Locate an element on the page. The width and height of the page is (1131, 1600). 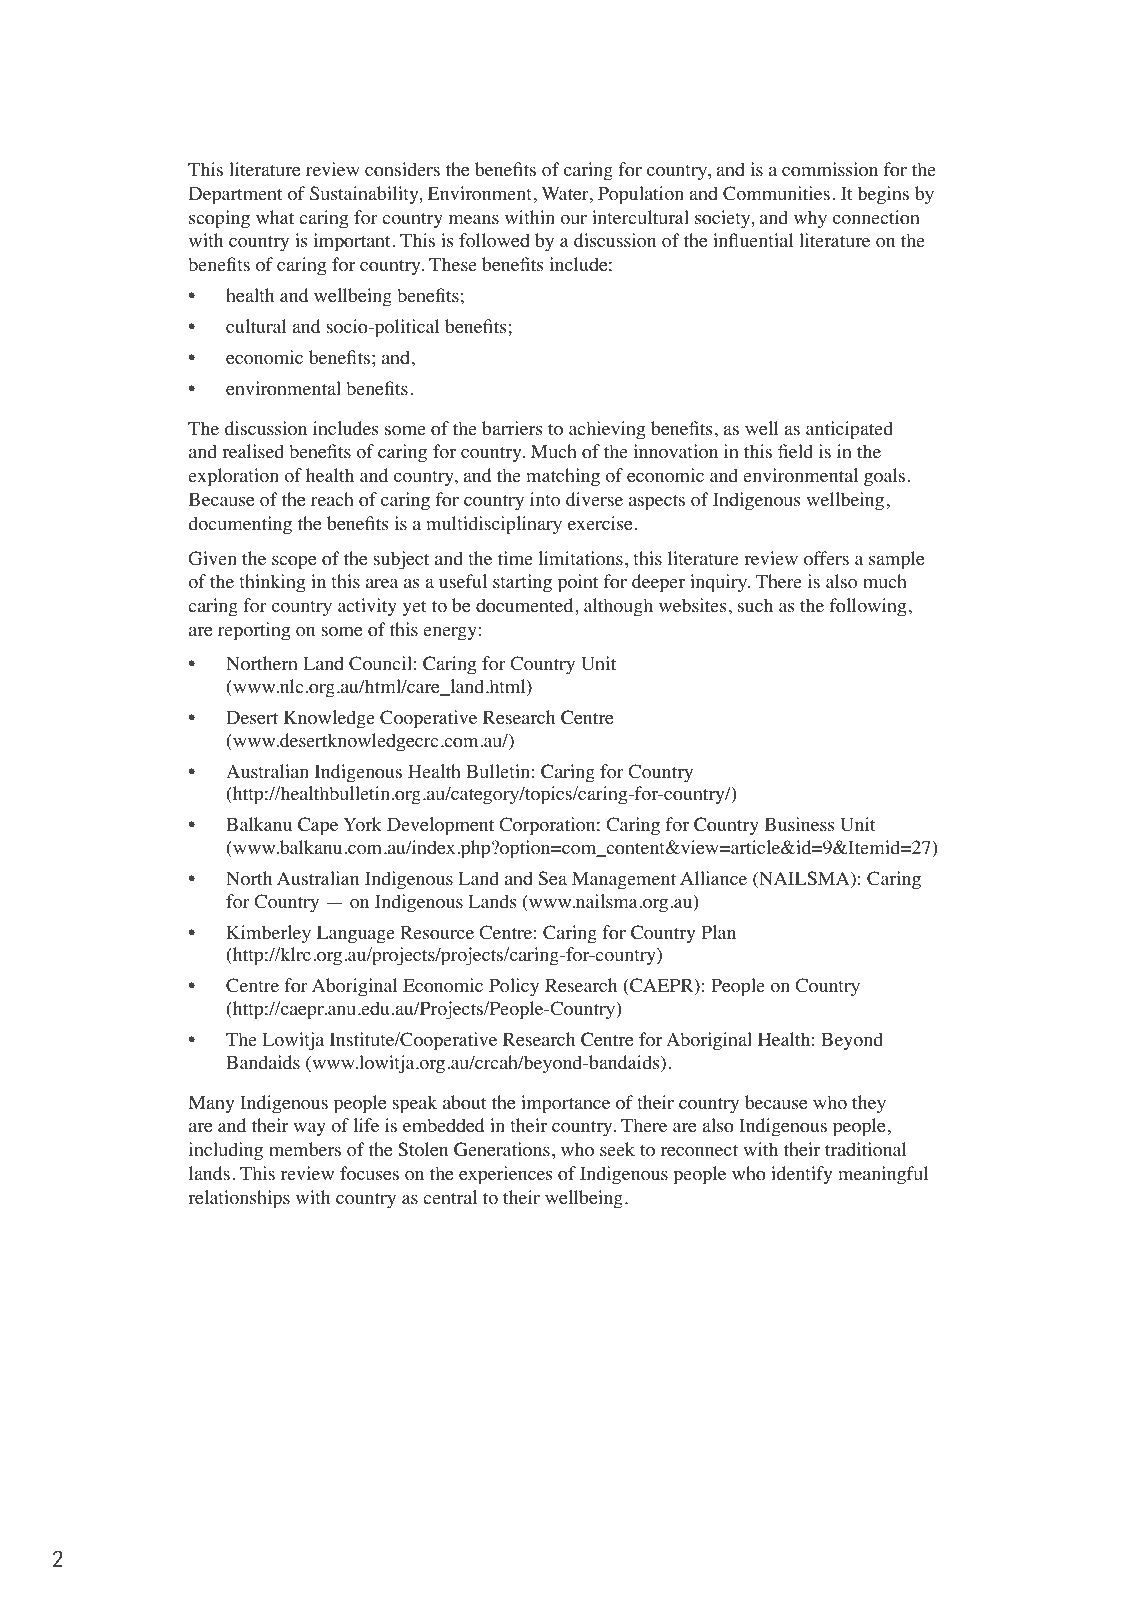
what is located at coordinates (275, 217).
